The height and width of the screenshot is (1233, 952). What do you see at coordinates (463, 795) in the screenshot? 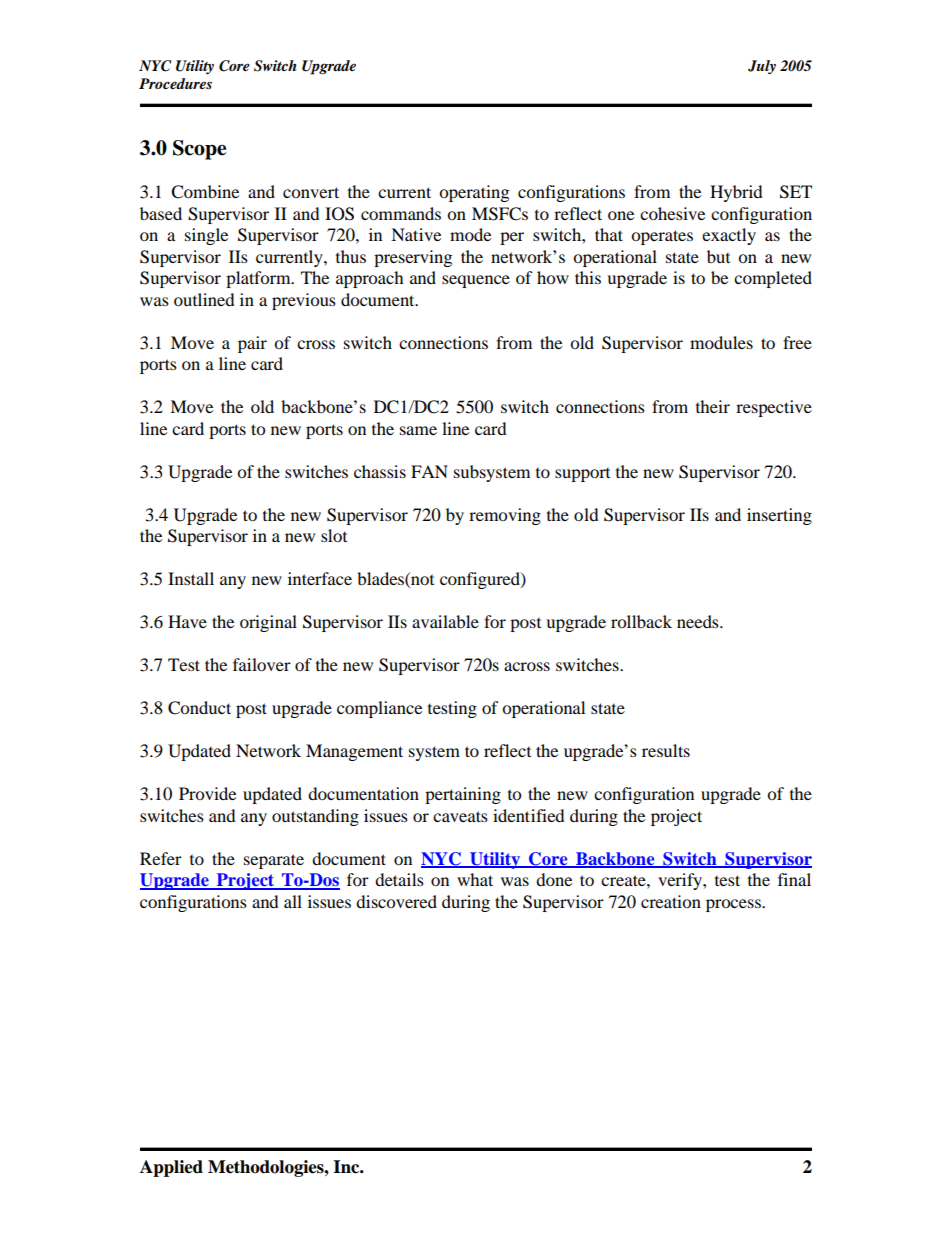
I see `pertaining` at bounding box center [463, 795].
